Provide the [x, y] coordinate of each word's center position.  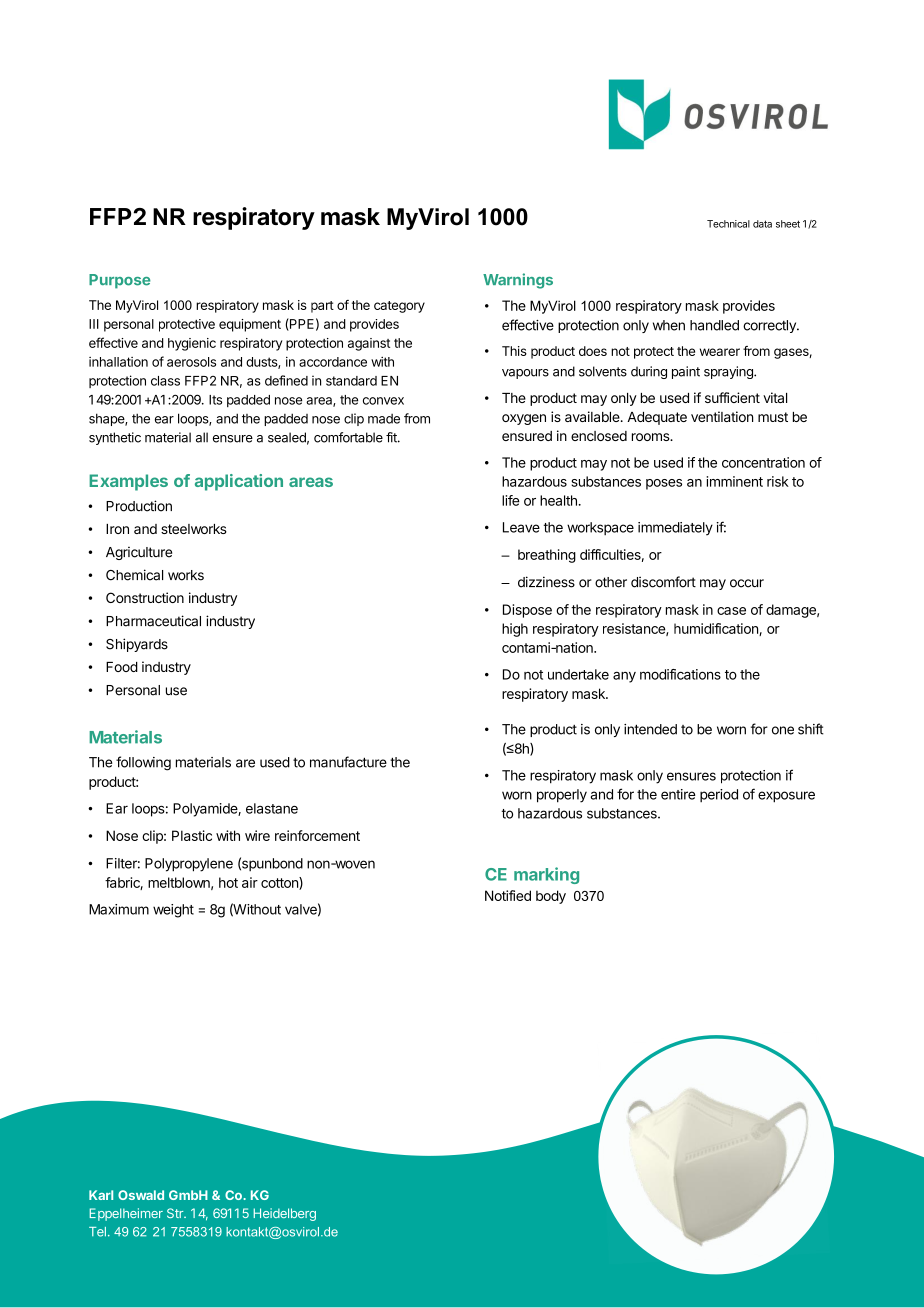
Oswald [141, 1195]
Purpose [120, 281]
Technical [728, 224]
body [551, 897]
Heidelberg [284, 1214]
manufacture [348, 762]
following [143, 763]
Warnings [518, 281]
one [783, 730]
